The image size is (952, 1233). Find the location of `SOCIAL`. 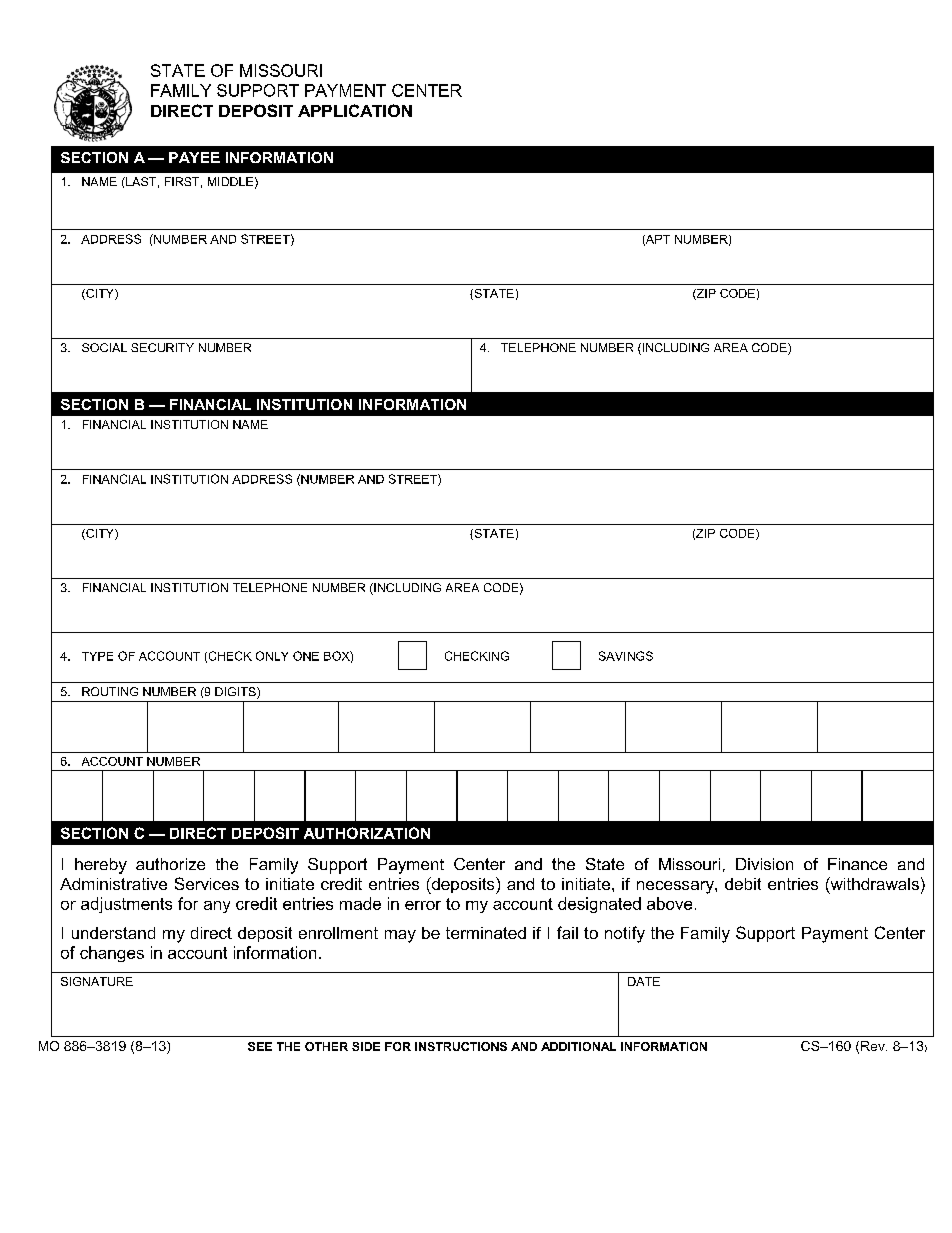

SOCIAL is located at coordinates (104, 347).
